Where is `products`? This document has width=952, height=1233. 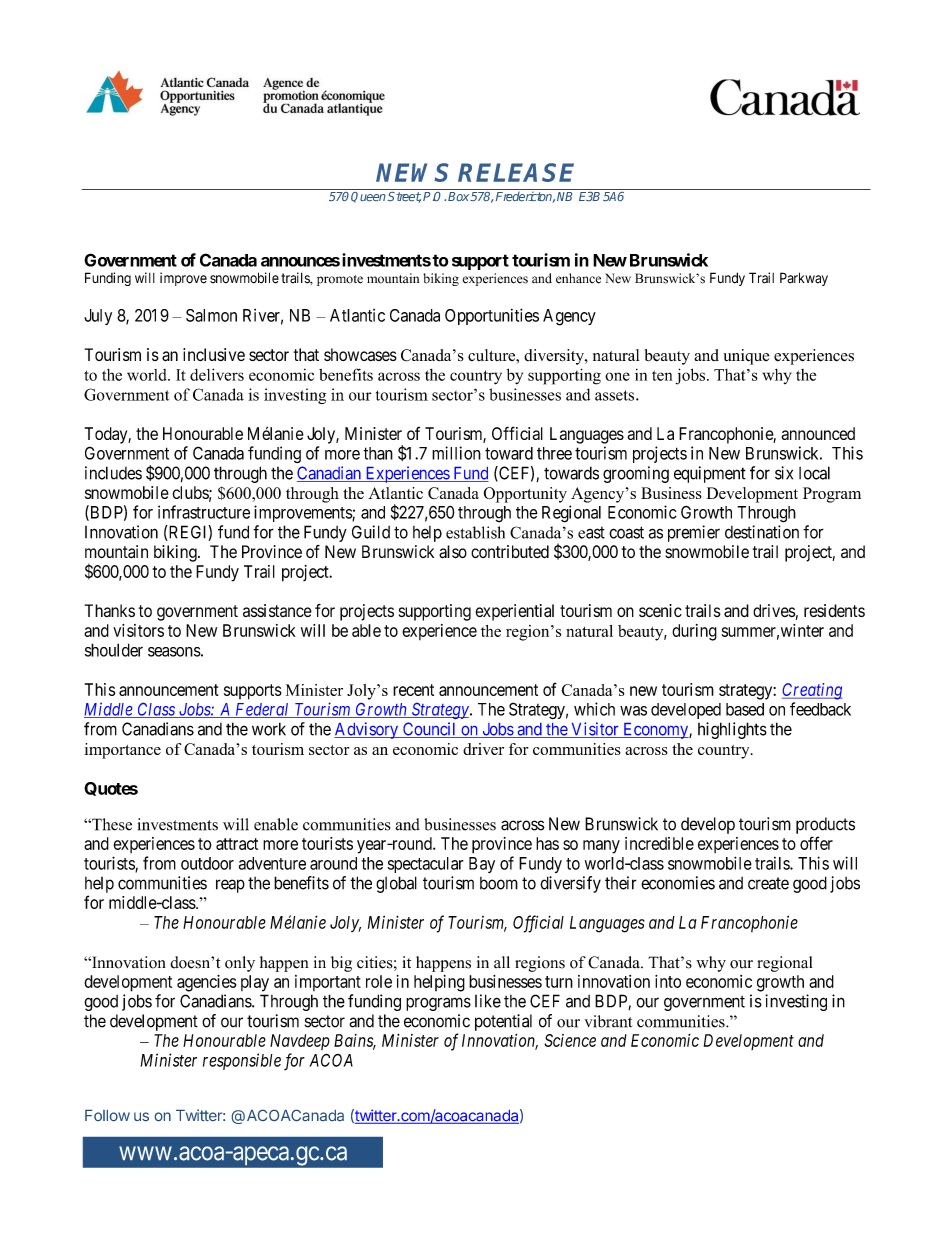
products is located at coordinates (825, 825).
